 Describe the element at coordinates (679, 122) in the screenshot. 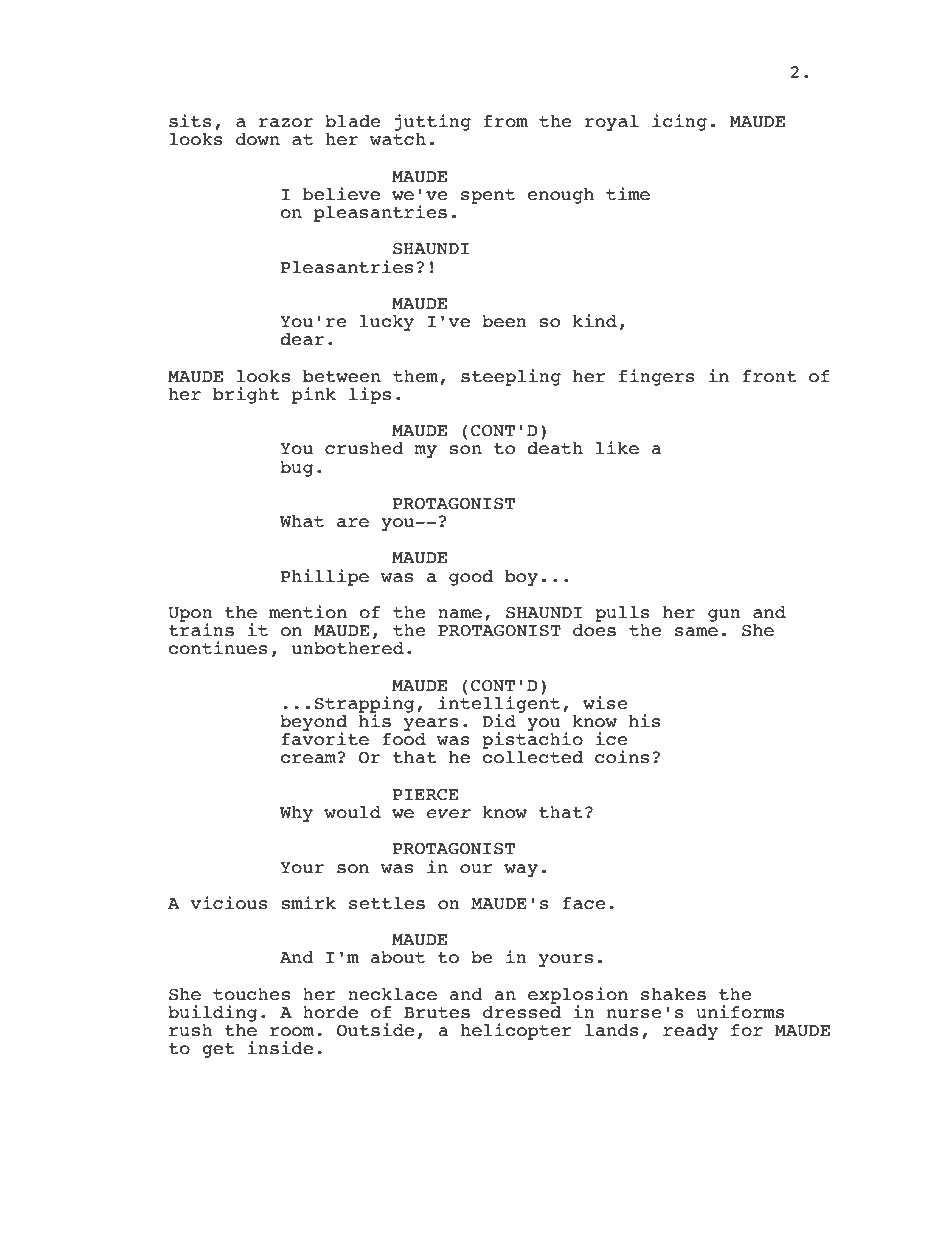

I see `icing` at that location.
